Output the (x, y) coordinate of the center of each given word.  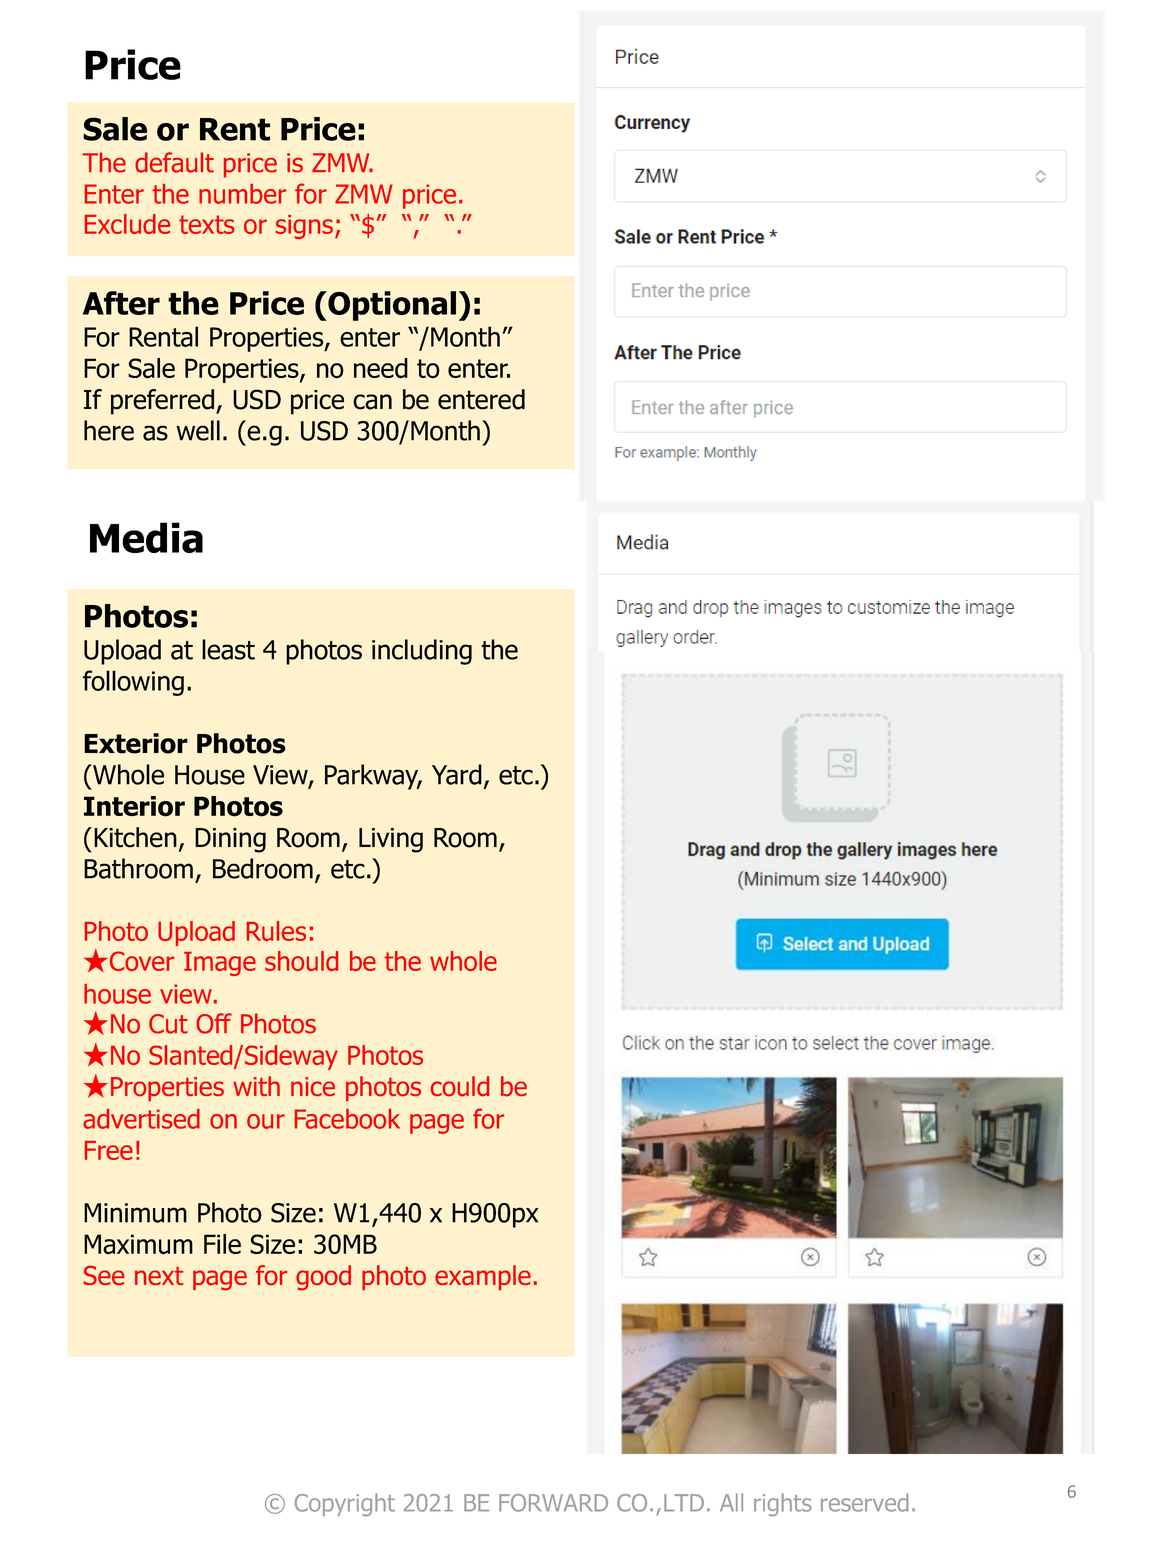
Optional (391, 306)
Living (391, 840)
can (372, 402)
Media (146, 537)
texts (207, 224)
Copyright (345, 1504)
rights (782, 1504)
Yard (457, 774)
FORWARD (553, 1503)
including (422, 652)
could (460, 1086)
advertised (141, 1119)
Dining (230, 840)
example (483, 1277)
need (381, 368)
